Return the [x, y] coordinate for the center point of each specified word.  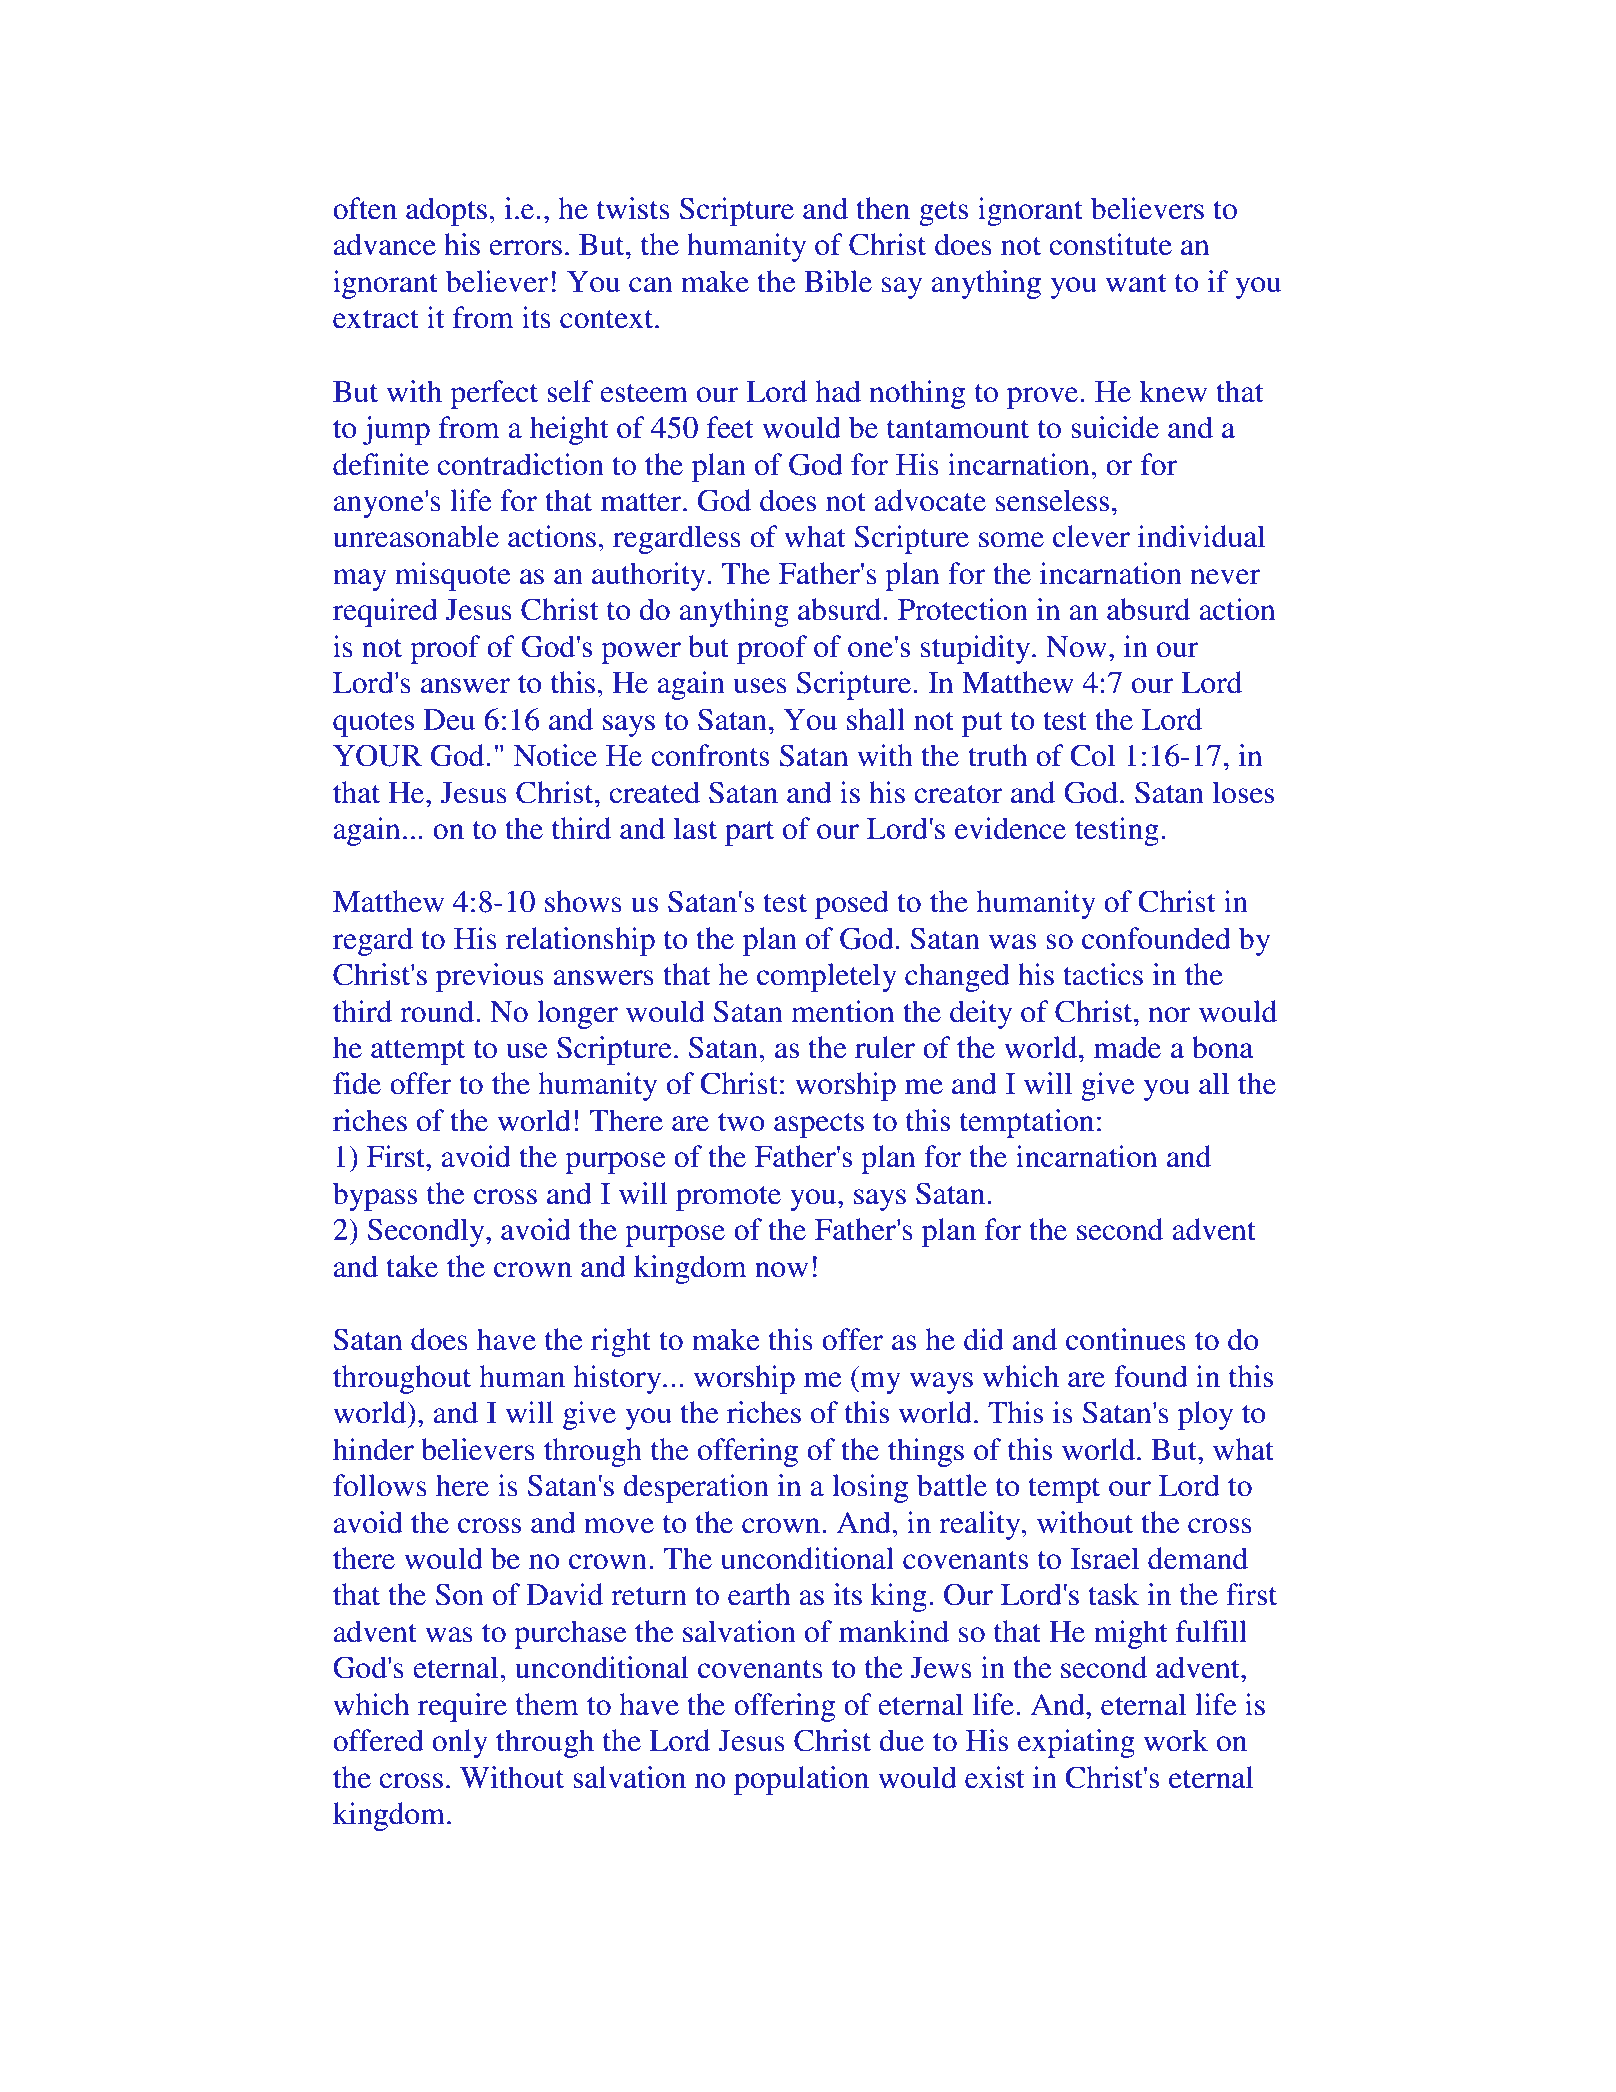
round [437, 1011]
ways [941, 1383]
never [1225, 577]
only [460, 1743]
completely [827, 977]
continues [1126, 1339]
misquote [453, 576]
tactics [1103, 974]
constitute [1110, 244]
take [412, 1266]
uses [760, 686]
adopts [446, 211]
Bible [838, 281]
